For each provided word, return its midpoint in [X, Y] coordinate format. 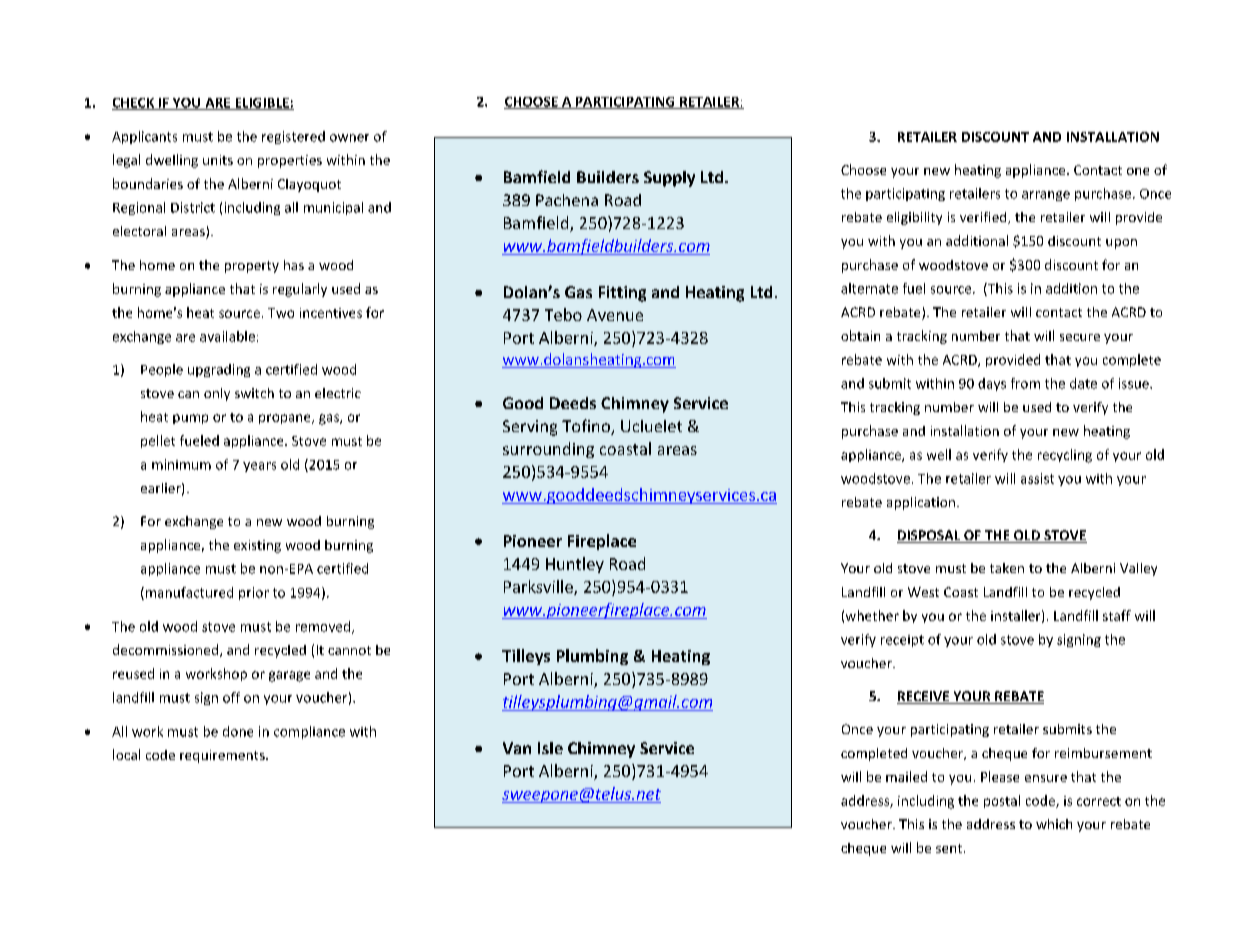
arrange [1046, 196]
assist [1037, 478]
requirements [223, 756]
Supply [669, 179]
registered [293, 137]
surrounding [548, 450]
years [259, 467]
